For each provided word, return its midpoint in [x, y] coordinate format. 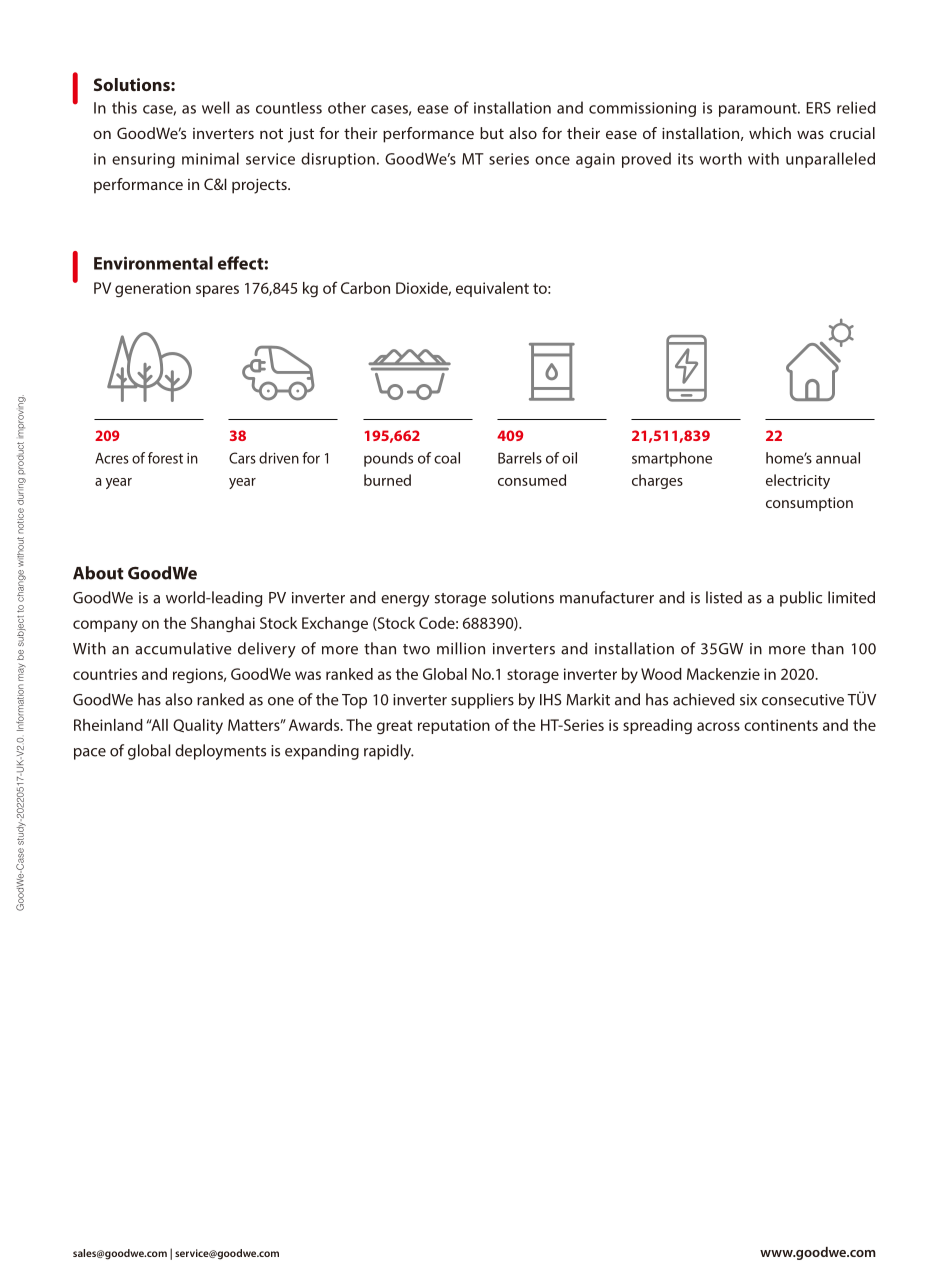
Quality [198, 727]
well [215, 107]
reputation [454, 726]
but [492, 133]
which [770, 133]
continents [781, 725]
